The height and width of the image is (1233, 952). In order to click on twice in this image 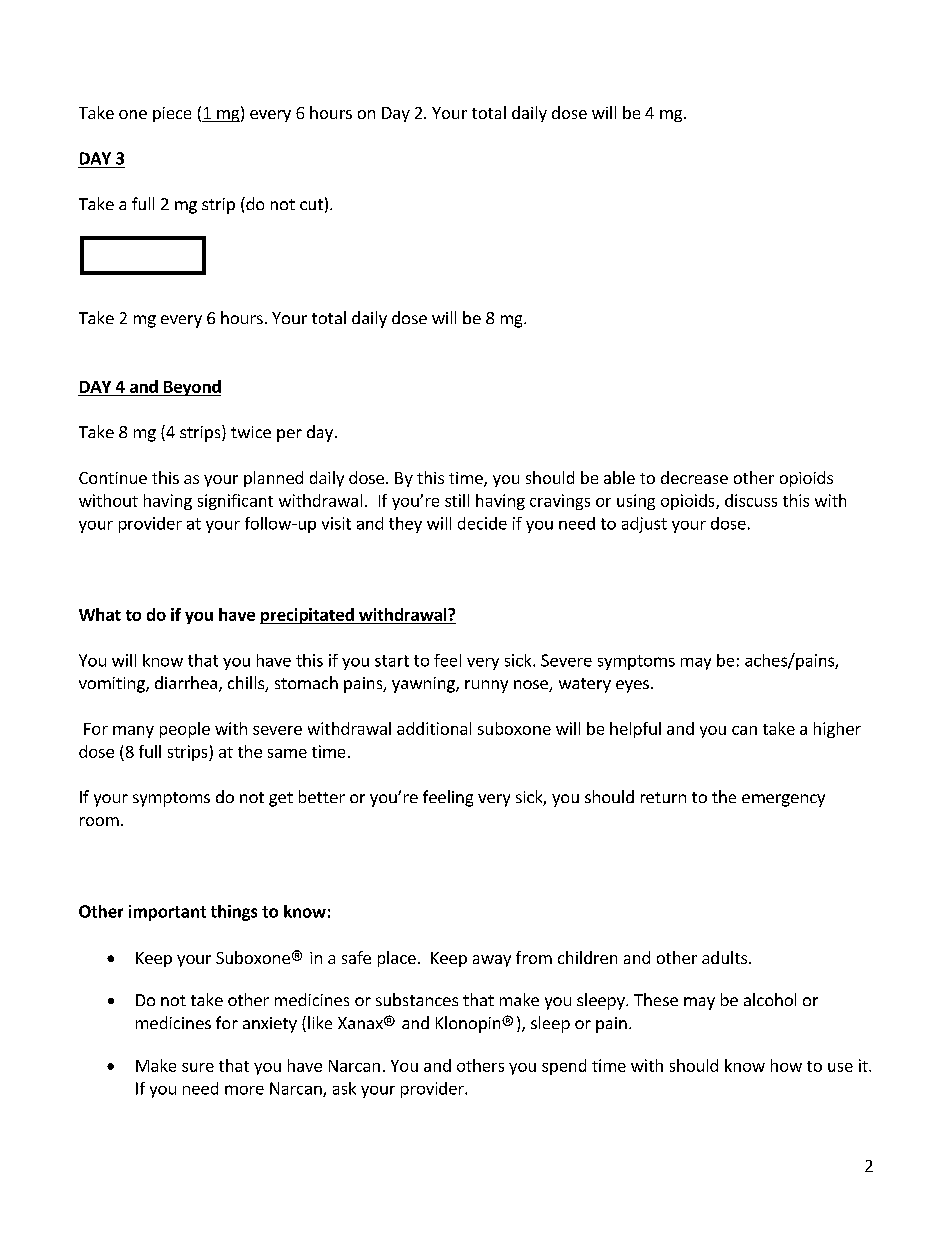, I will do `click(251, 432)`.
